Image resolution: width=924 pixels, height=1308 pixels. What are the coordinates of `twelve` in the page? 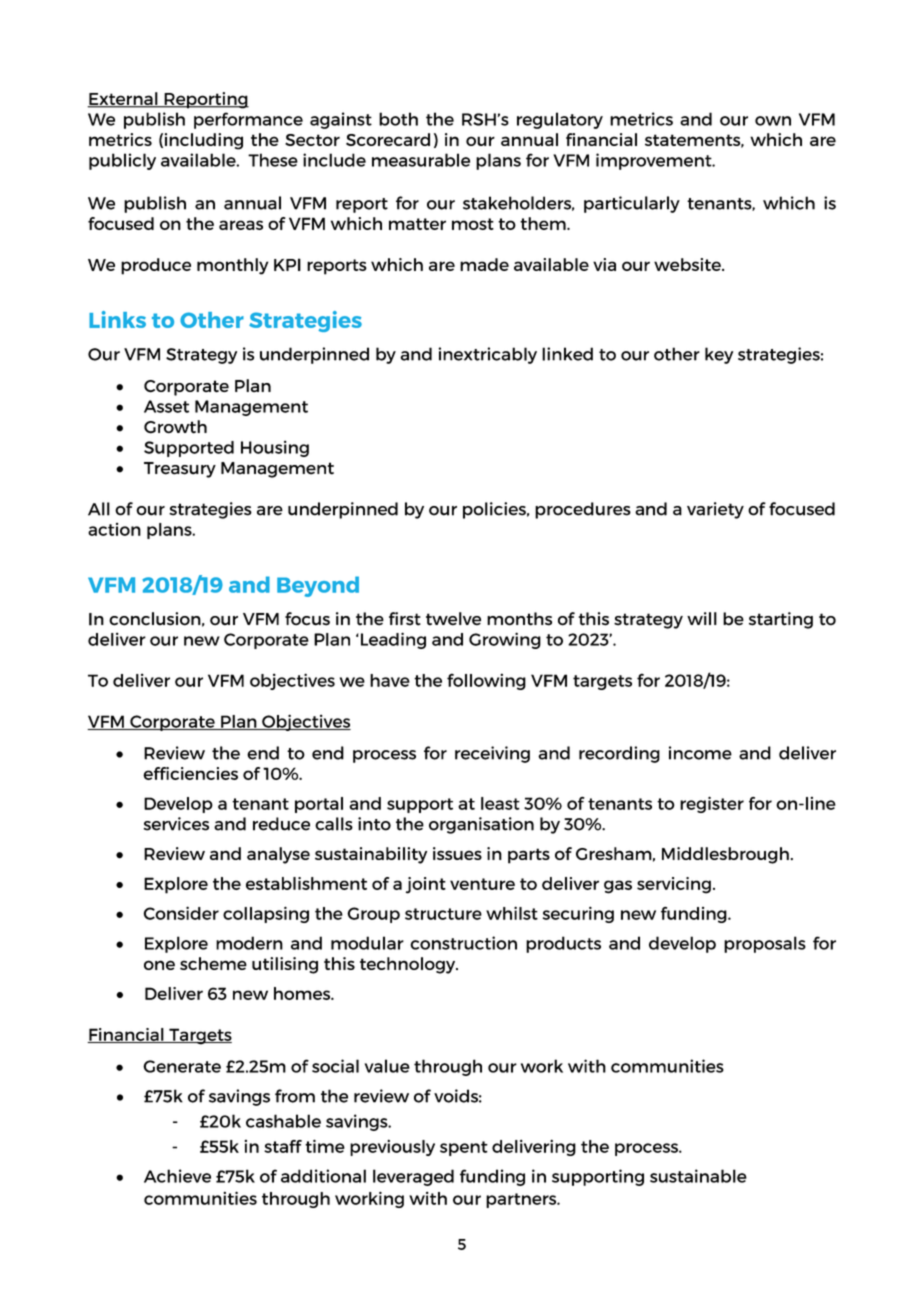 It's located at (453, 619).
